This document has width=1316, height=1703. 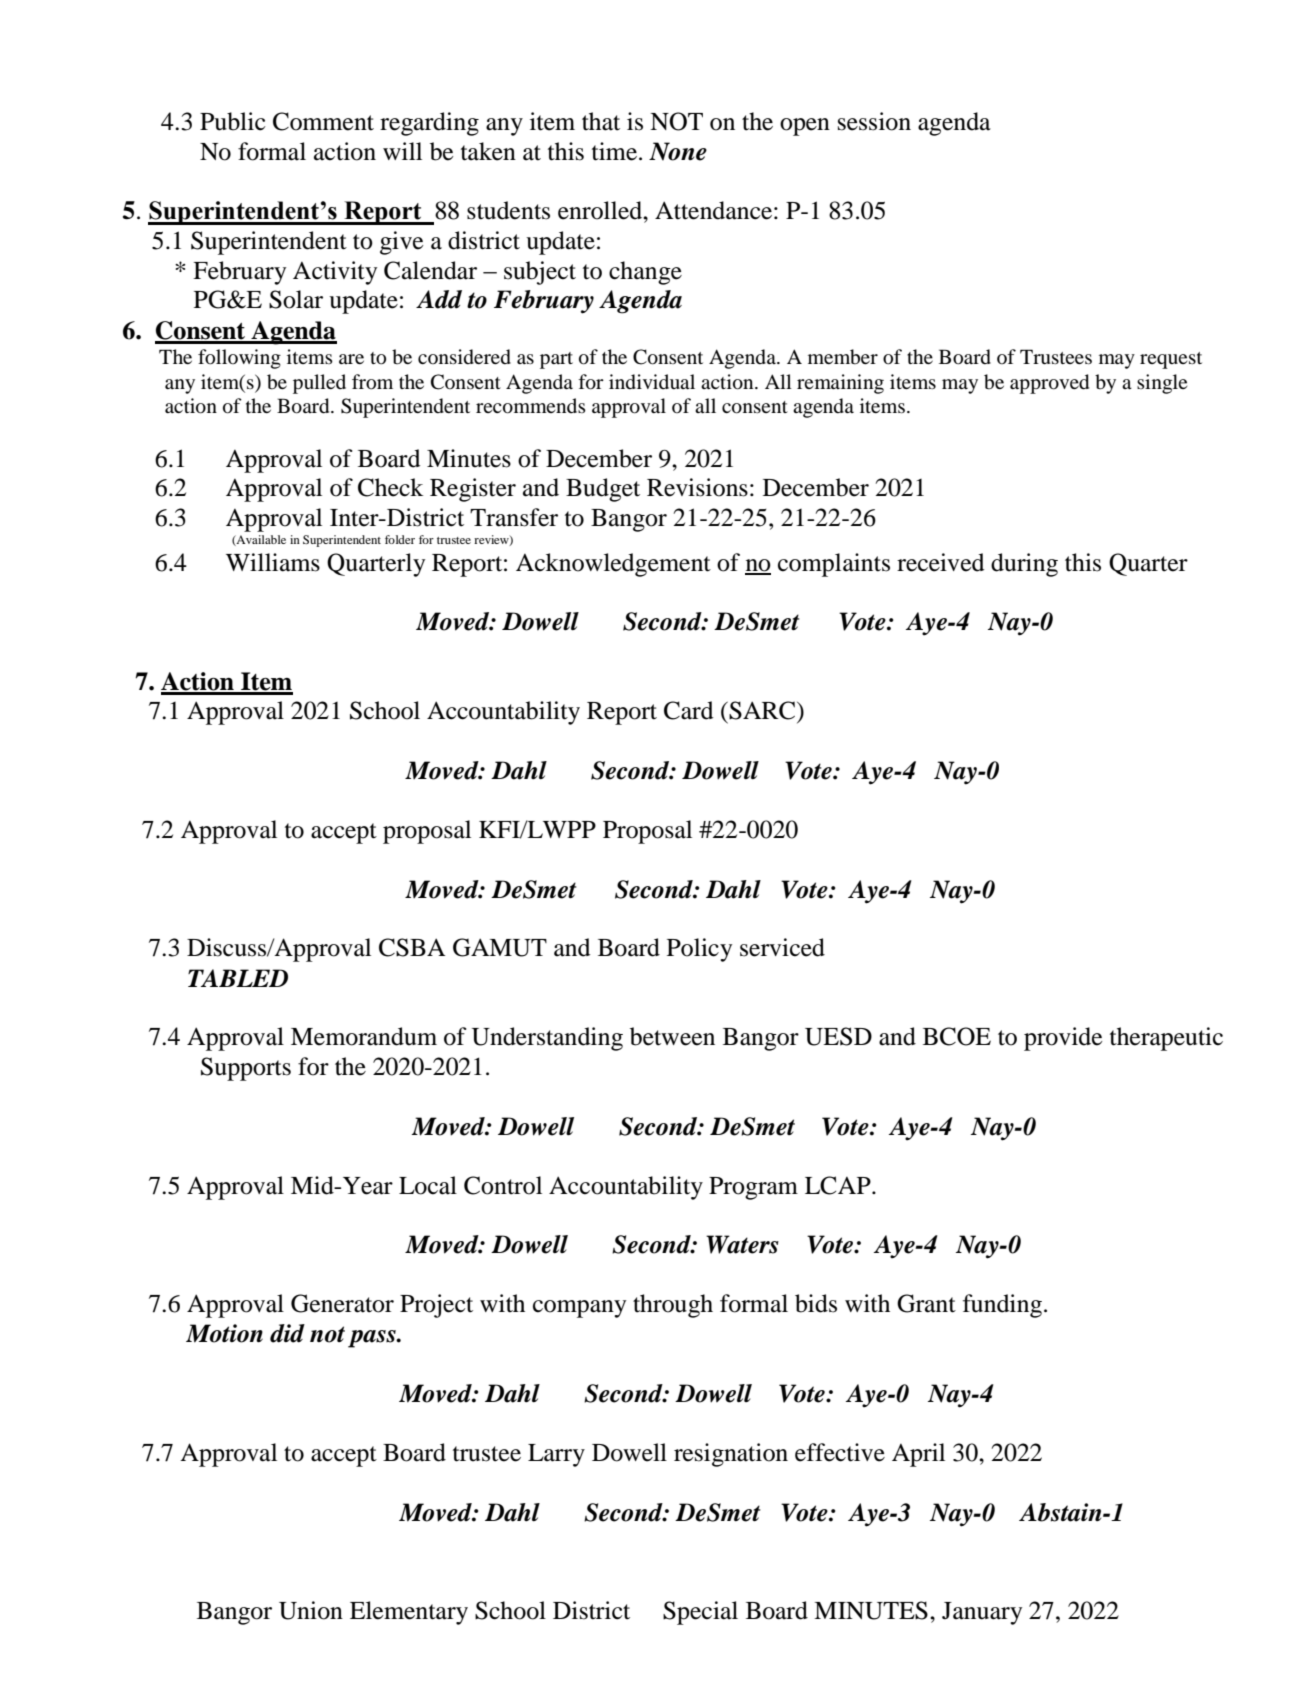 I want to click on Waters, so click(x=742, y=1244).
